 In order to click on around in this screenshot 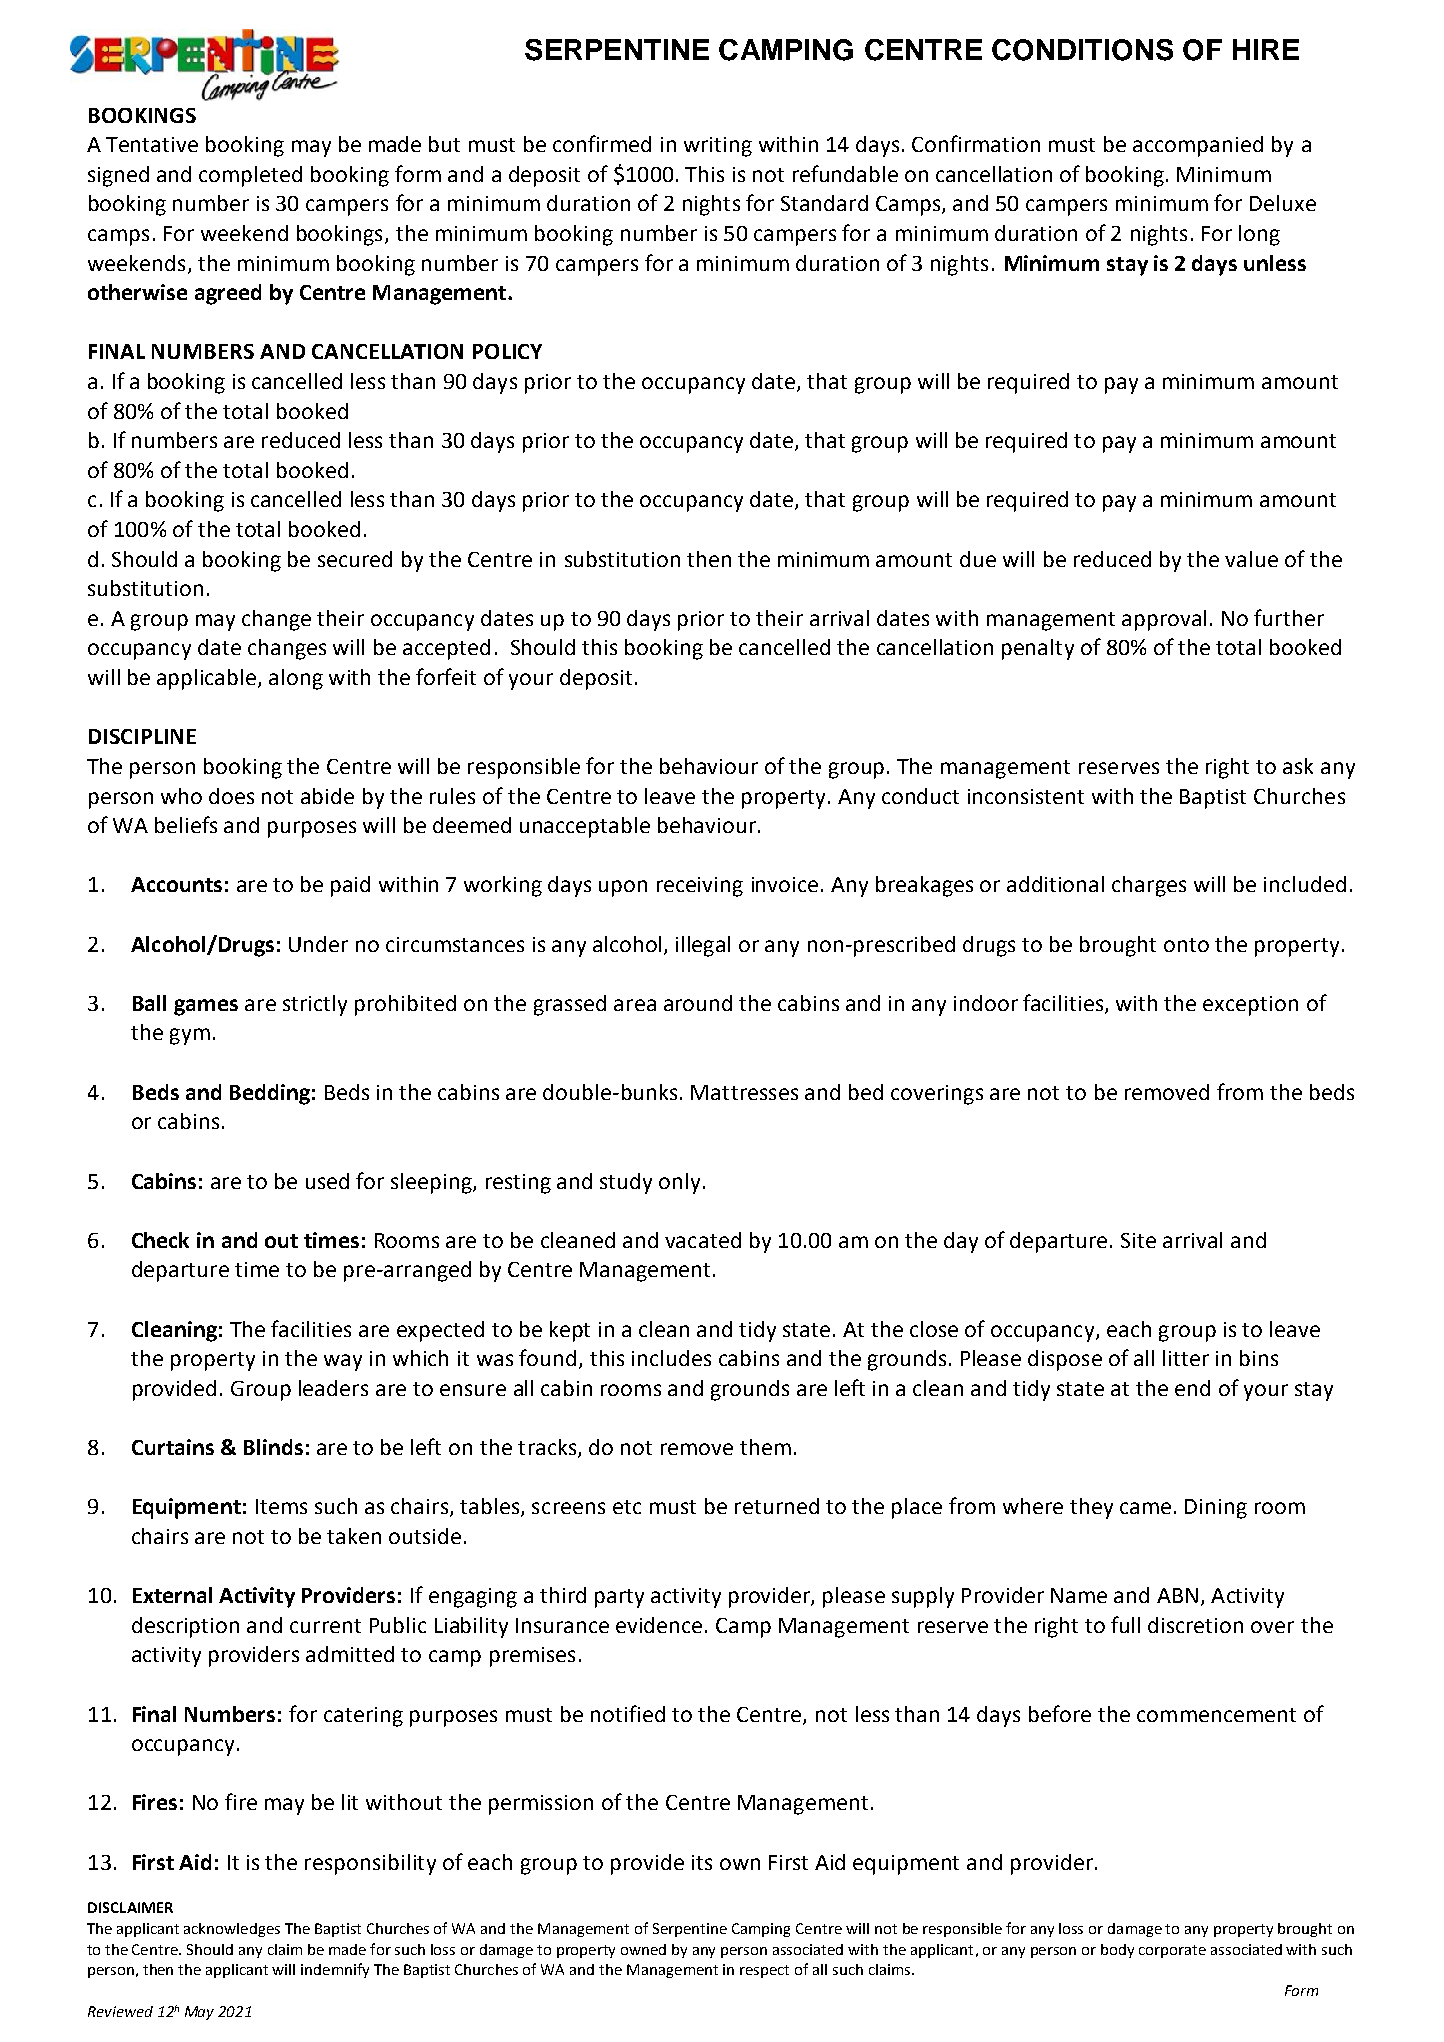, I will do `click(698, 1003)`.
